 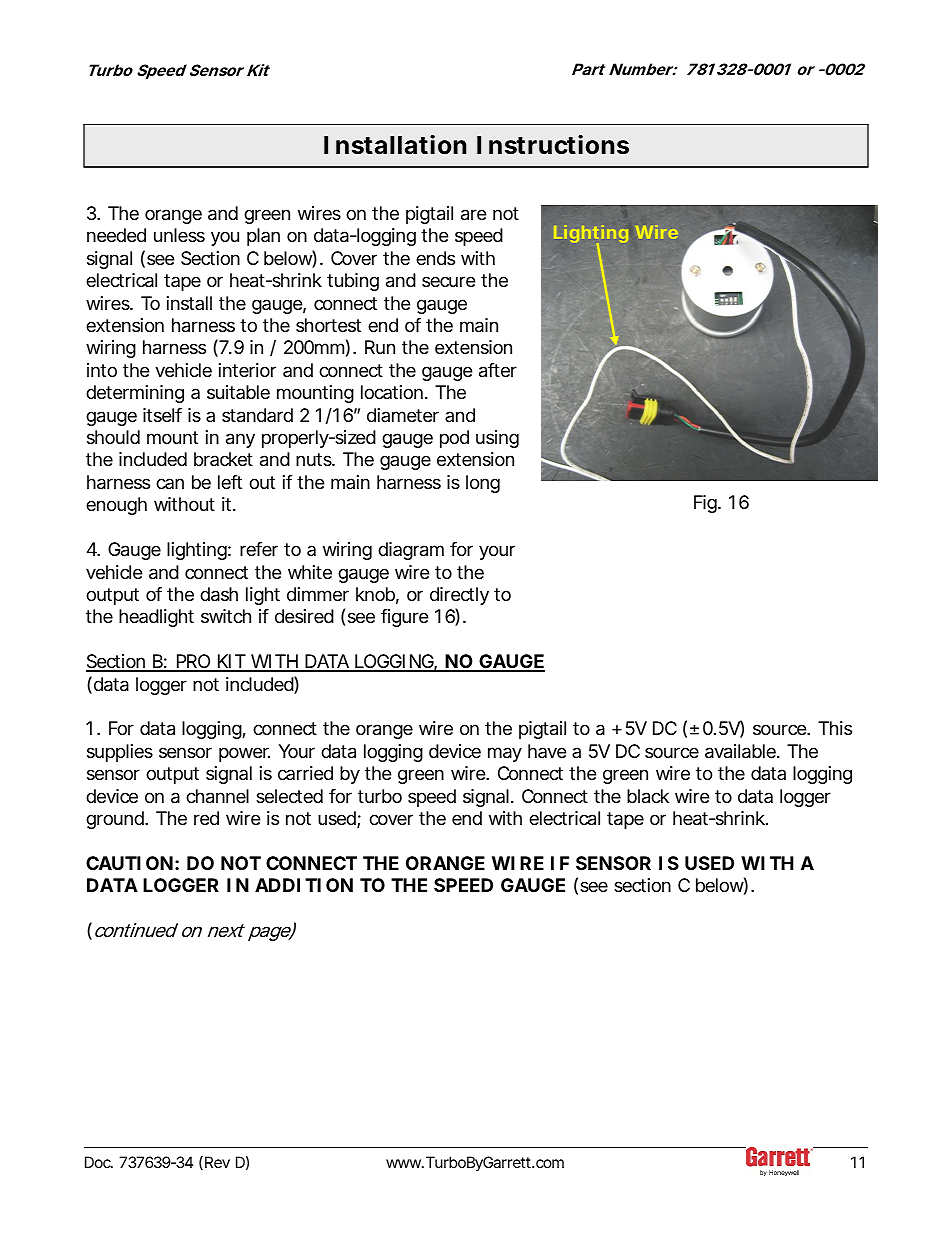 I want to click on using, so click(x=497, y=439).
